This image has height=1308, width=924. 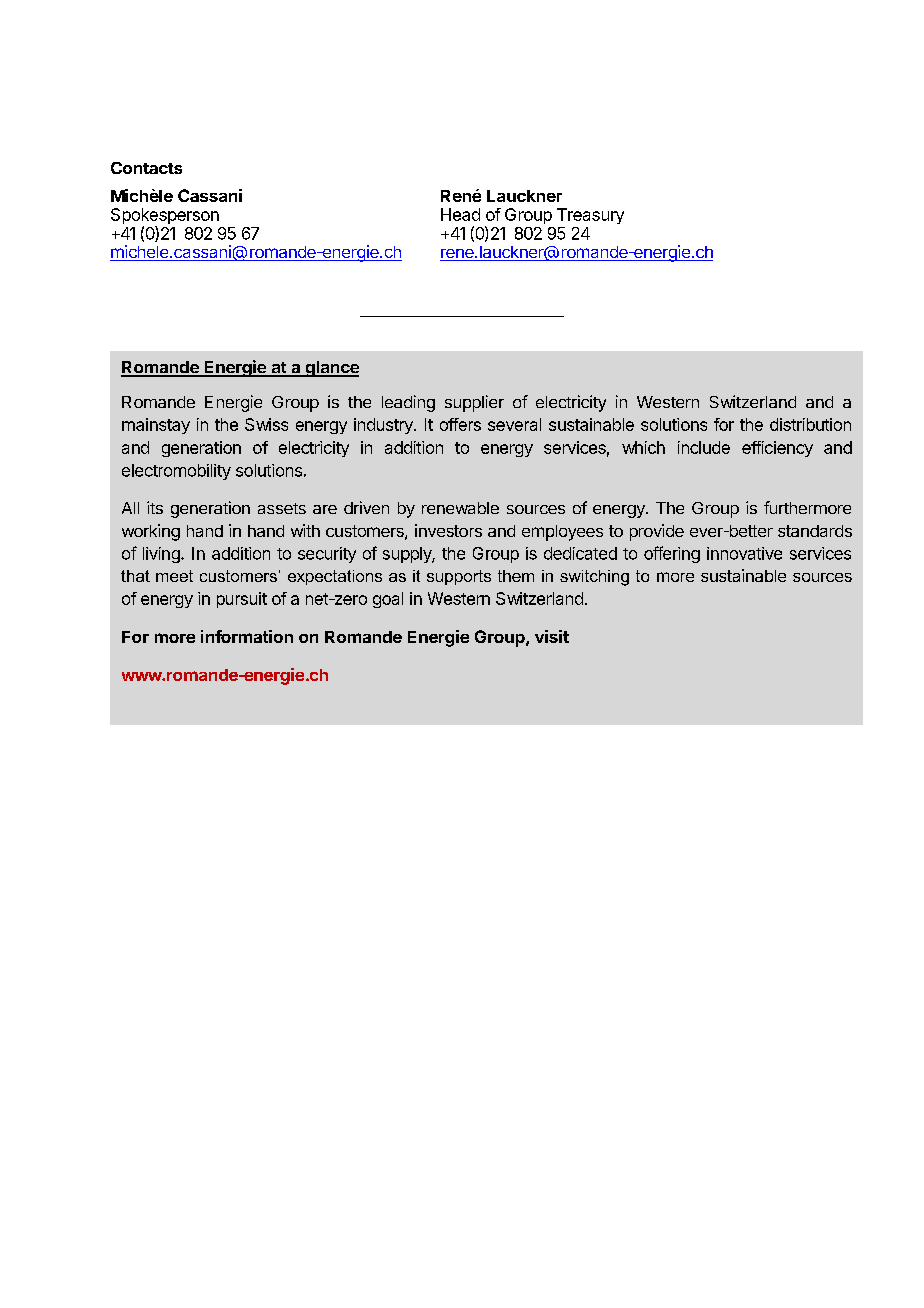 What do you see at coordinates (552, 636) in the image?
I see `visit` at bounding box center [552, 636].
